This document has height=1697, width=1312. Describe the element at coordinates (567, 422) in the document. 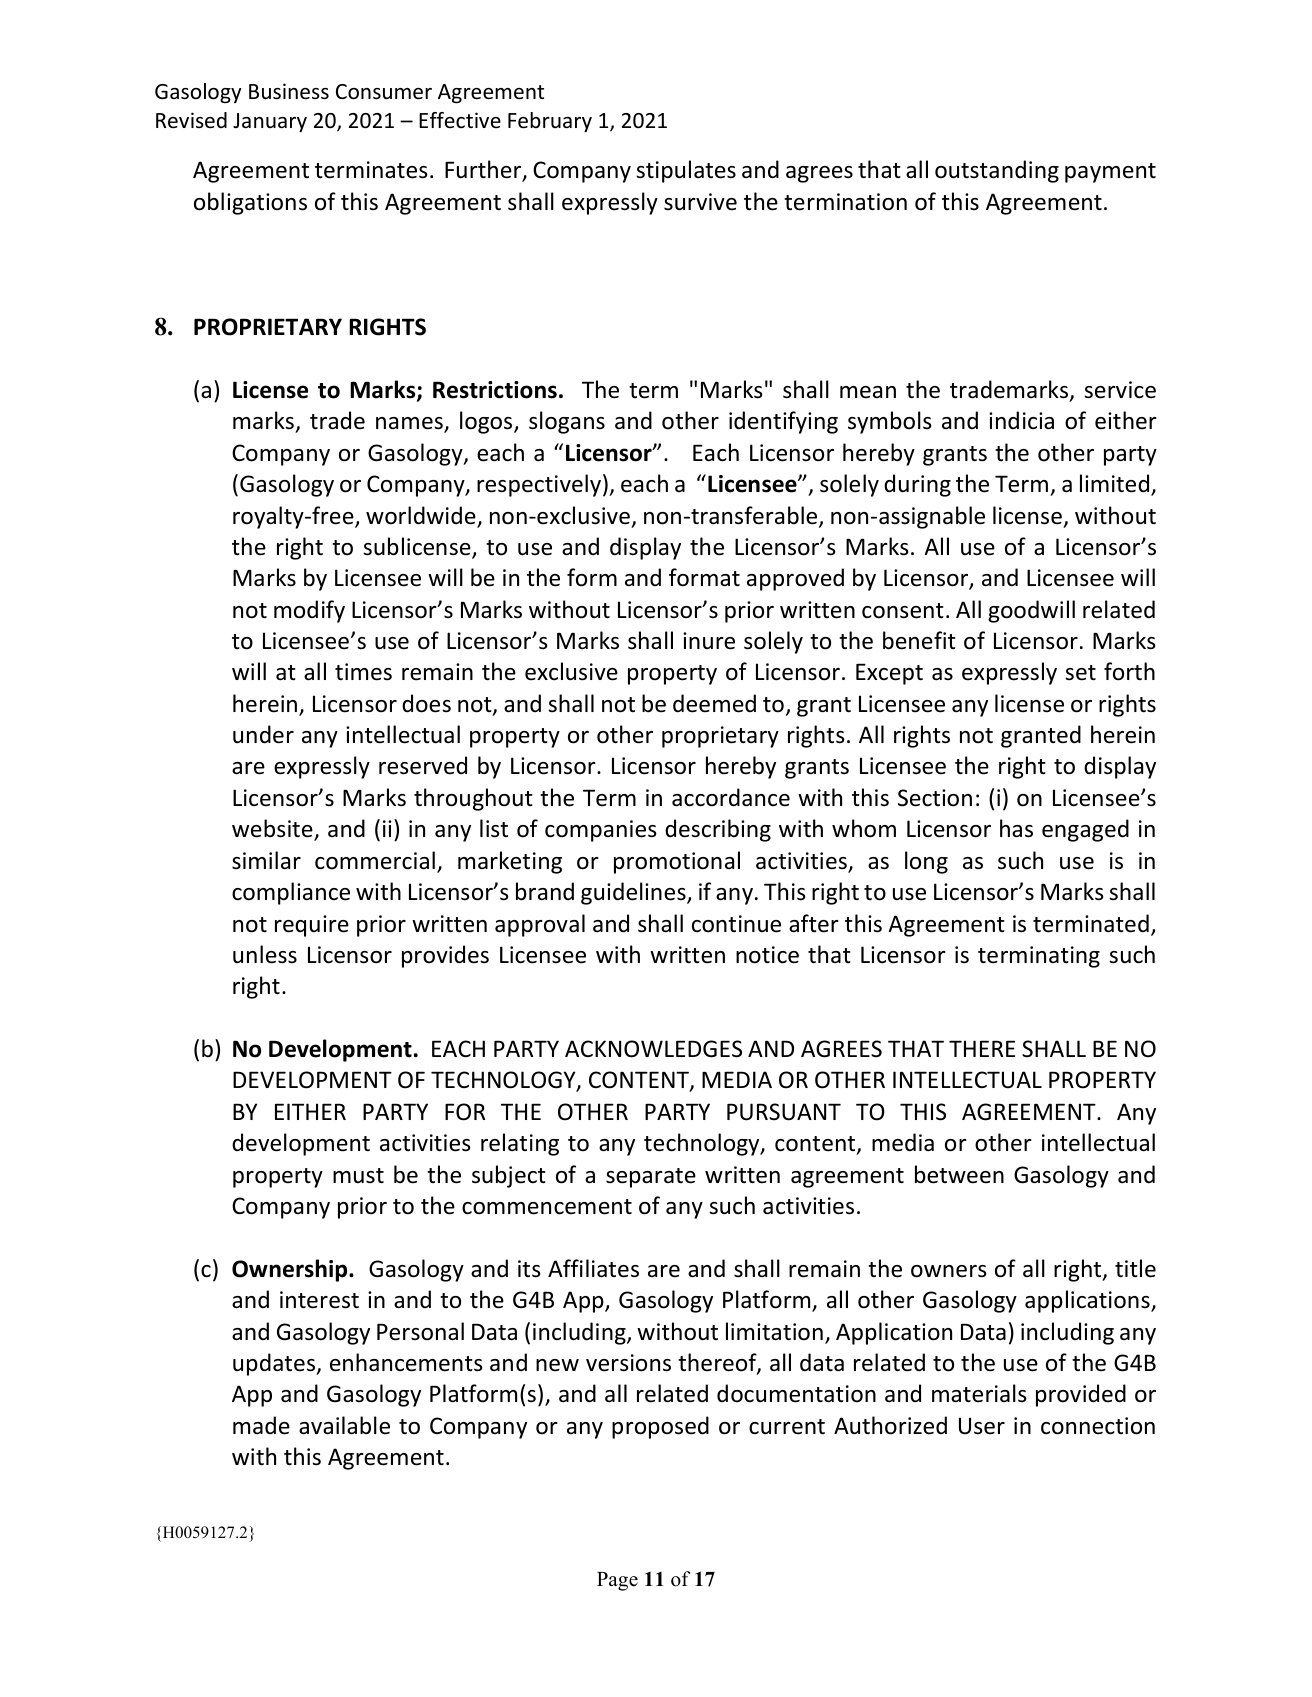

I see `slogans` at that location.
